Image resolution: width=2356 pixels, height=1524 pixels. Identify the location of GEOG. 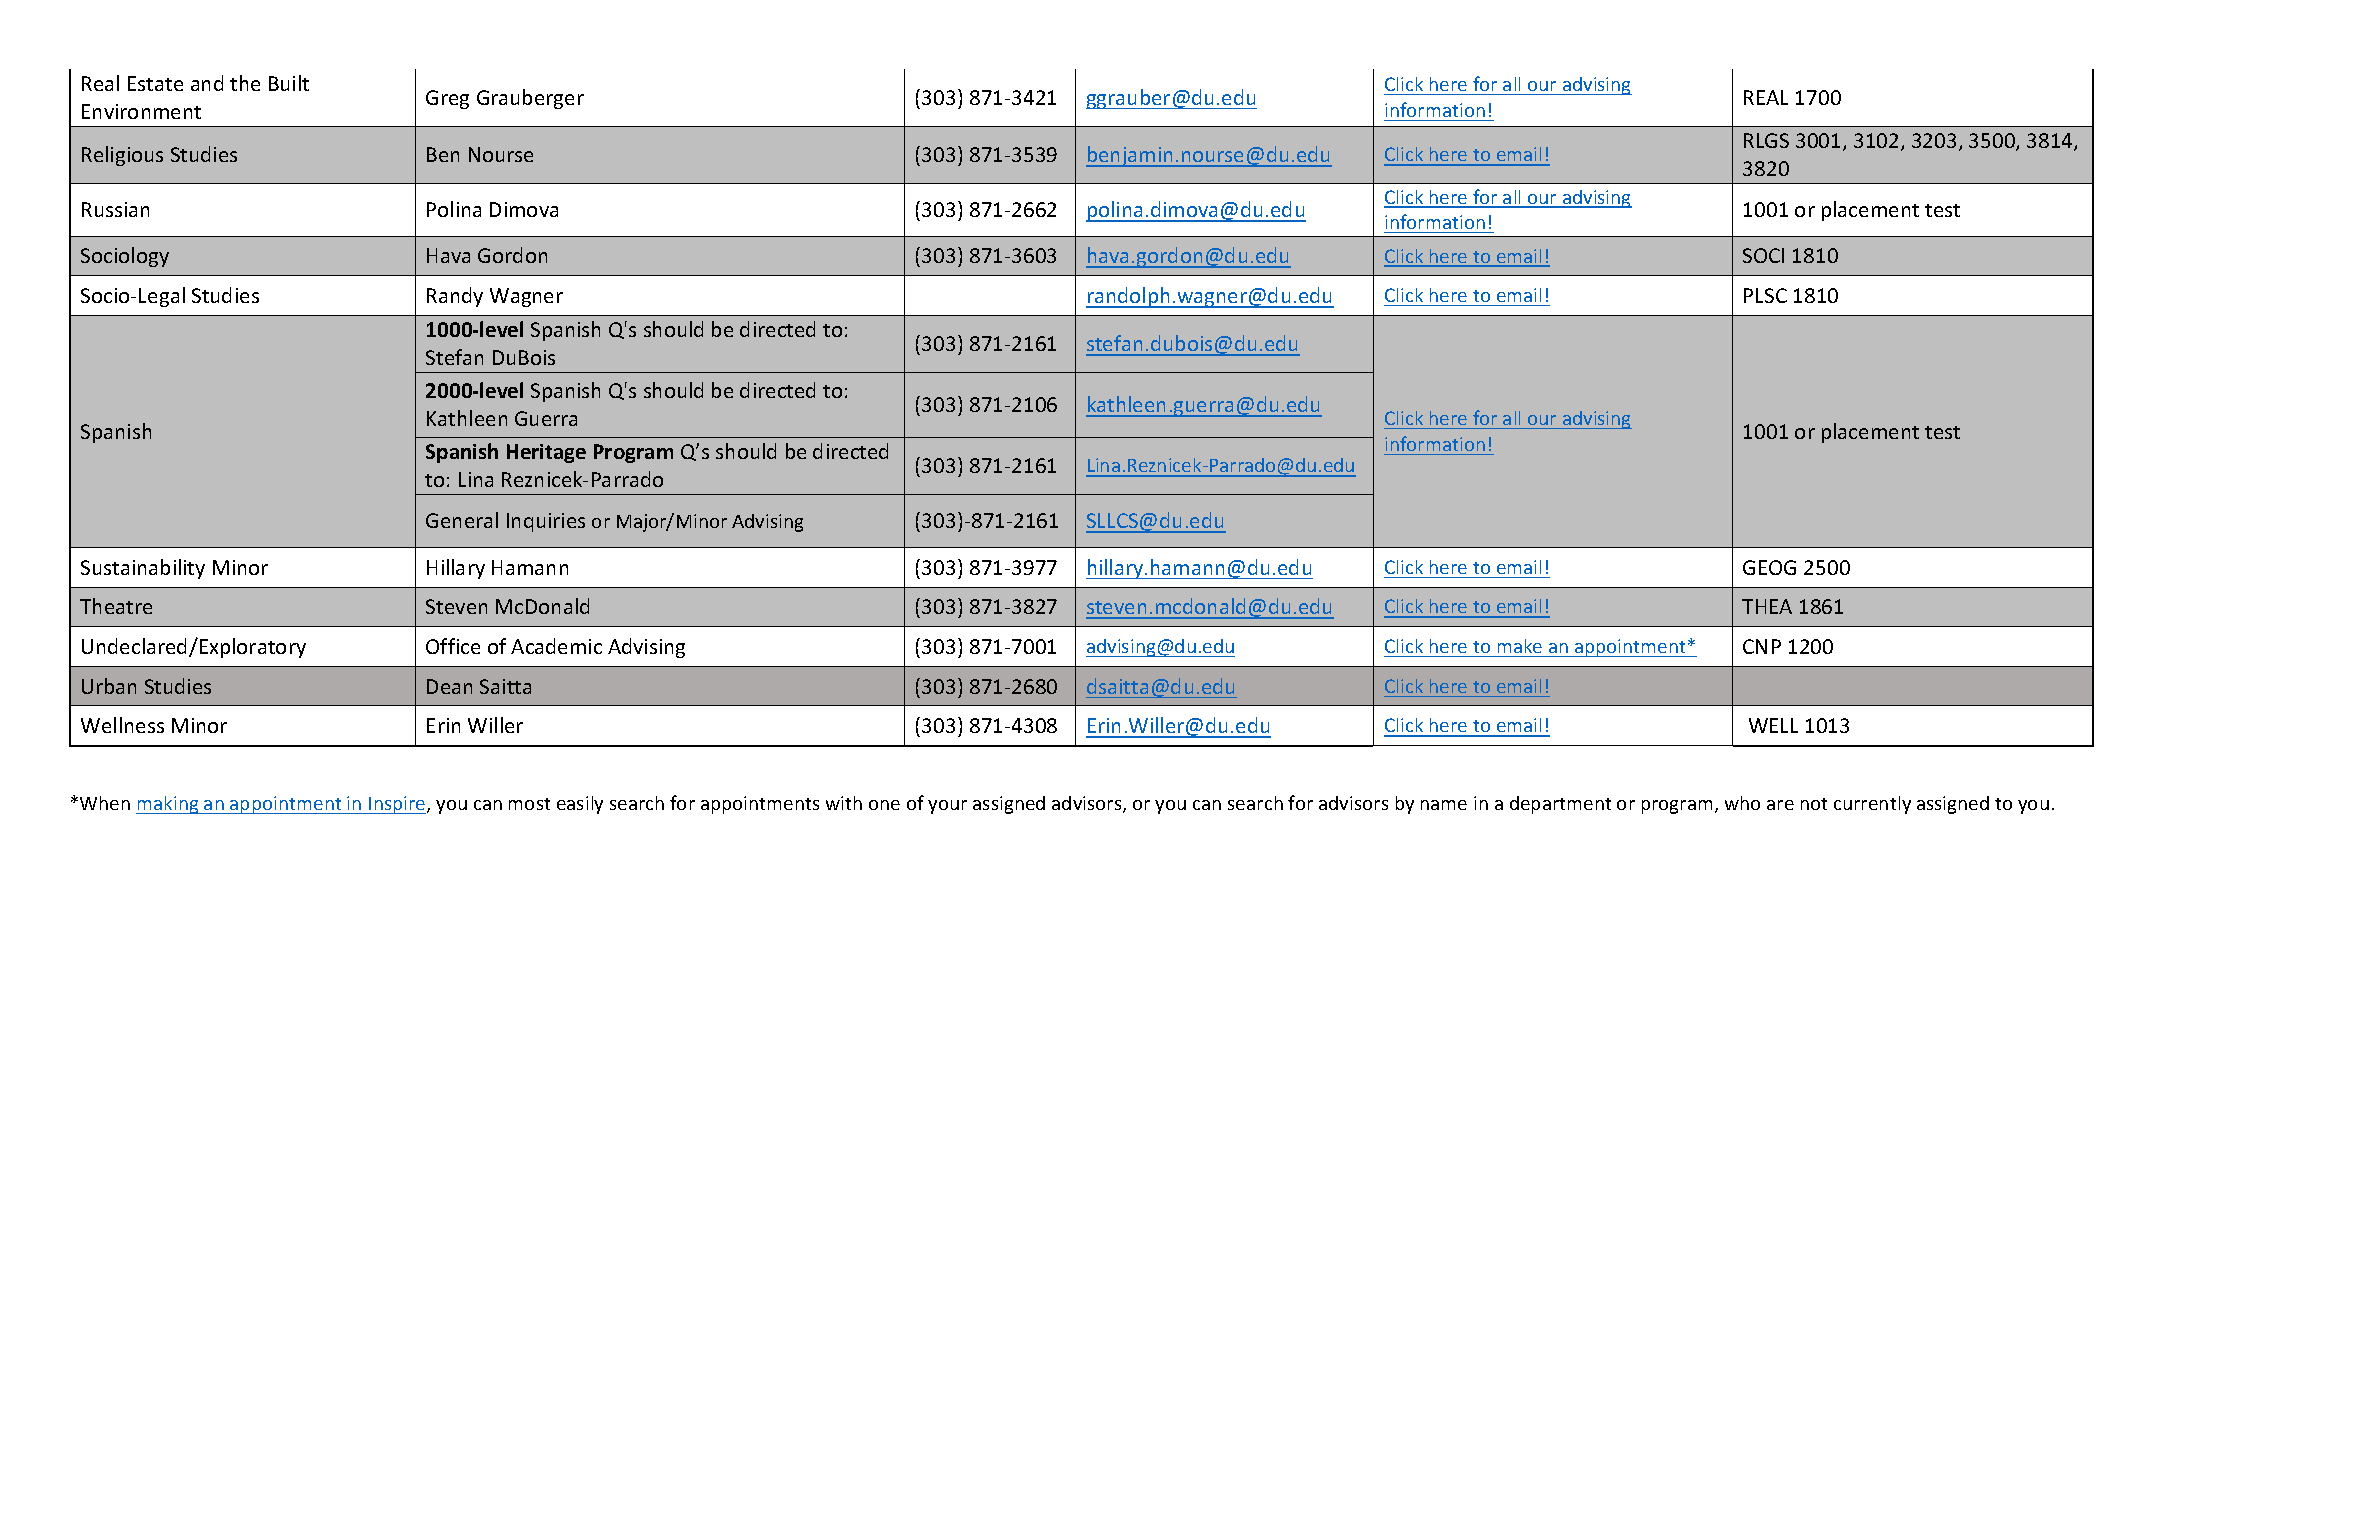
(1769, 567).
